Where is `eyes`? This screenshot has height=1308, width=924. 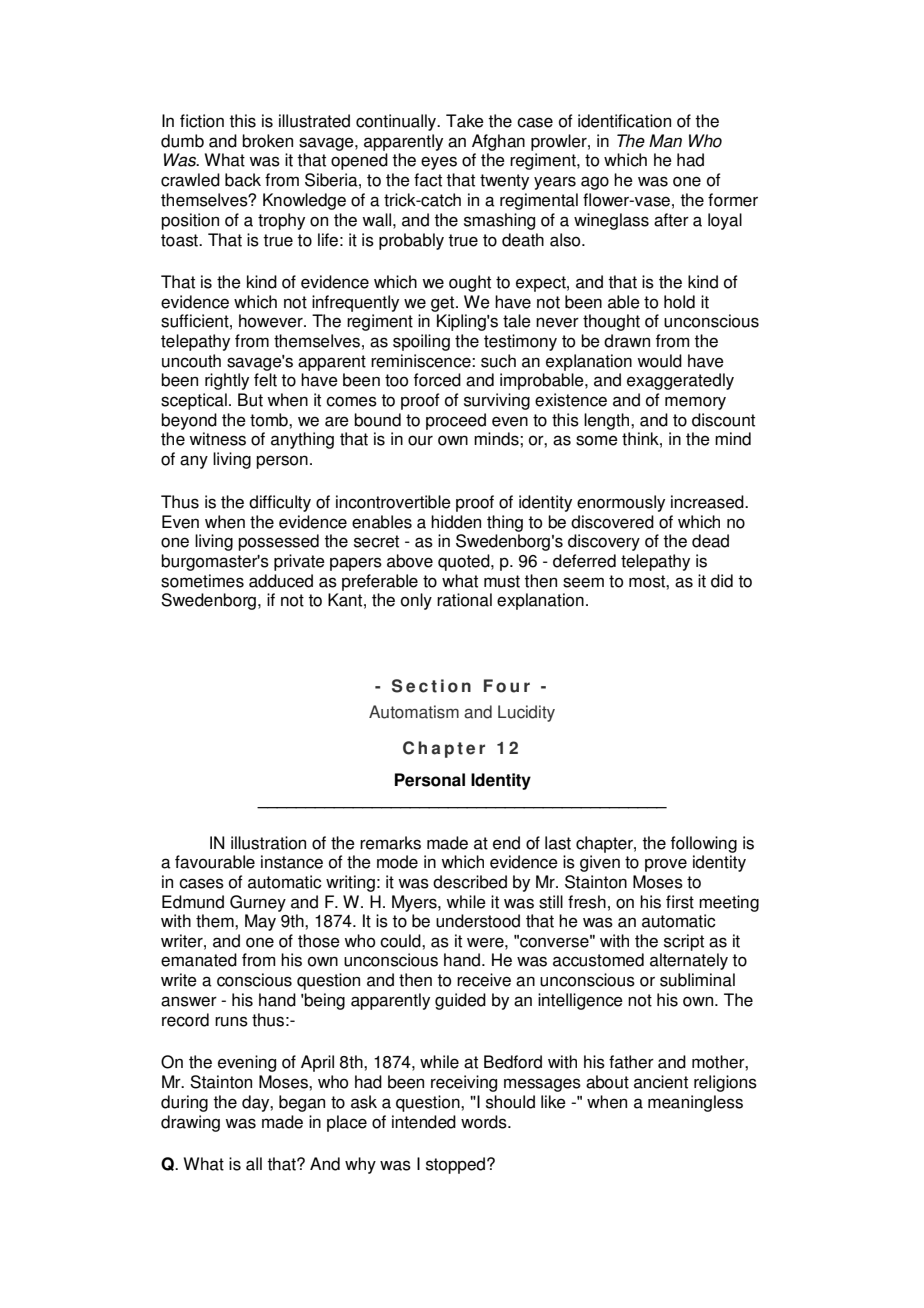 eyes is located at coordinates (439, 163).
